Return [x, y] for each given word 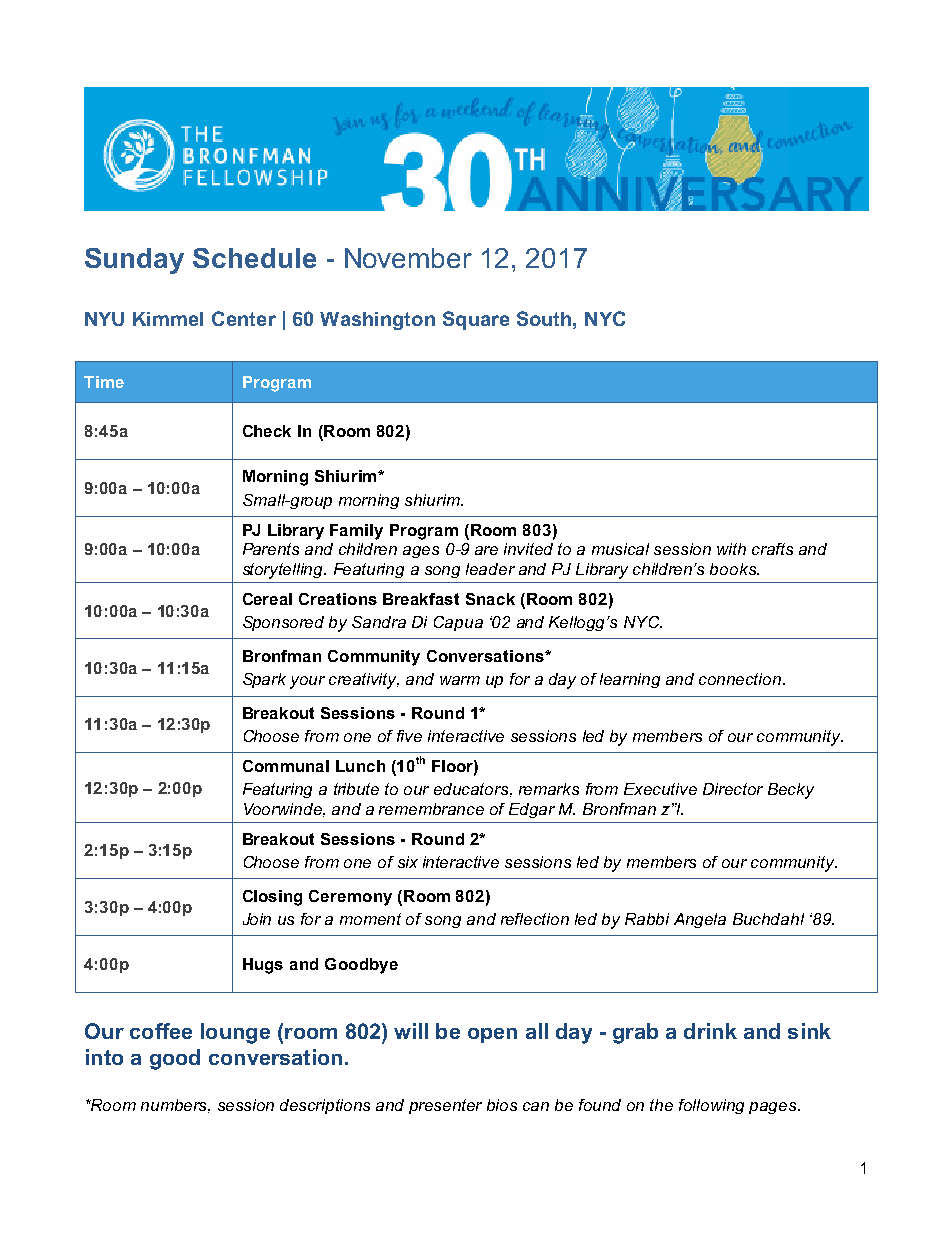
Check [267, 431]
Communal [286, 766]
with [731, 549]
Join [257, 919]
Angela [700, 920]
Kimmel [168, 319]
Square [476, 320]
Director [733, 789]
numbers [175, 1106]
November [408, 258]
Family [356, 532]
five [409, 736]
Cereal [267, 599]
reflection [535, 919]
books [734, 569]
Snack [490, 599]
